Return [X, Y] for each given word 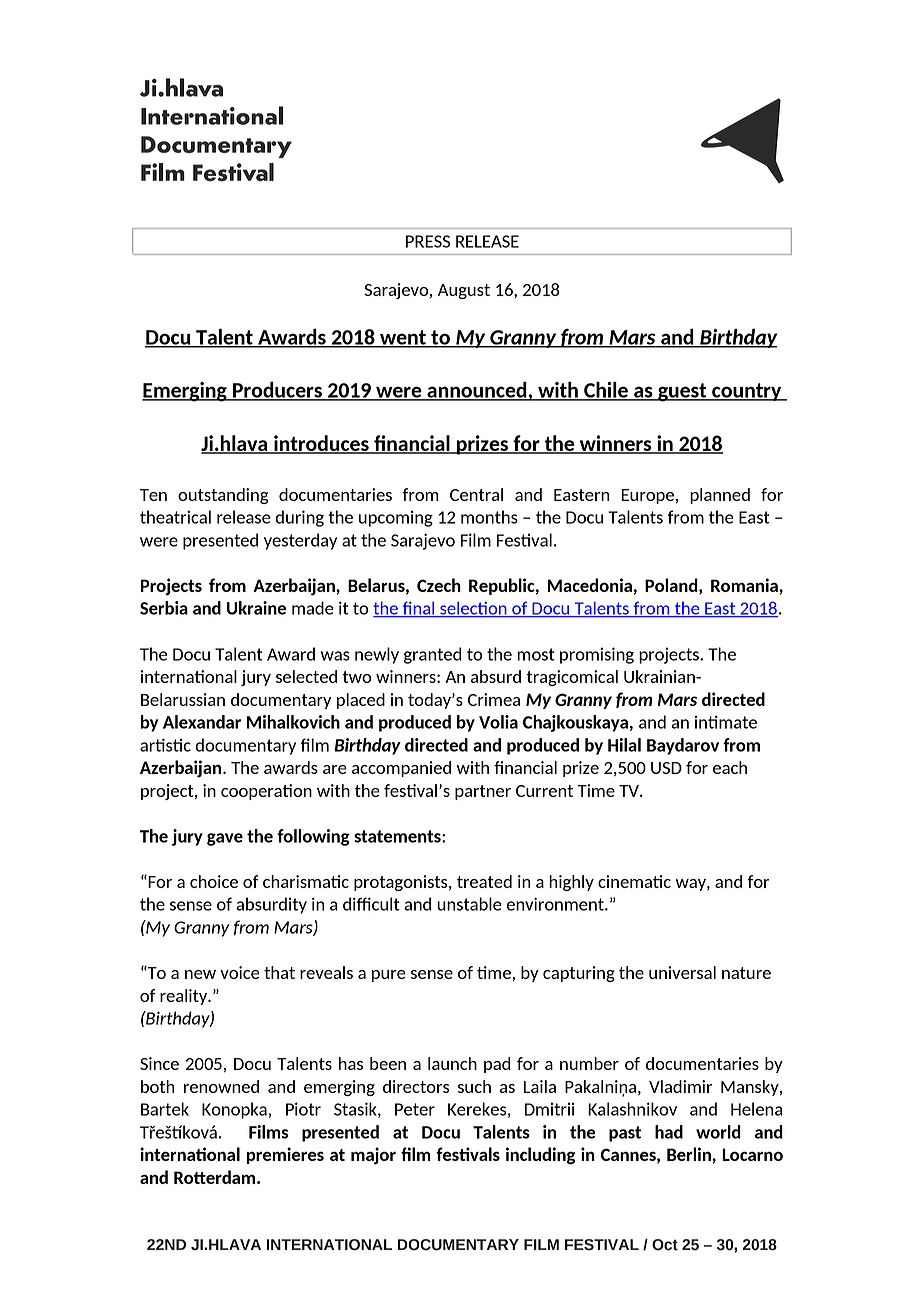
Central [476, 494]
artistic [165, 745]
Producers [277, 390]
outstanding [223, 496]
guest [682, 392]
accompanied [401, 769]
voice [240, 972]
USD [666, 768]
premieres [285, 1155]
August [464, 291]
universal [682, 972]
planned [720, 496]
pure [389, 976]
